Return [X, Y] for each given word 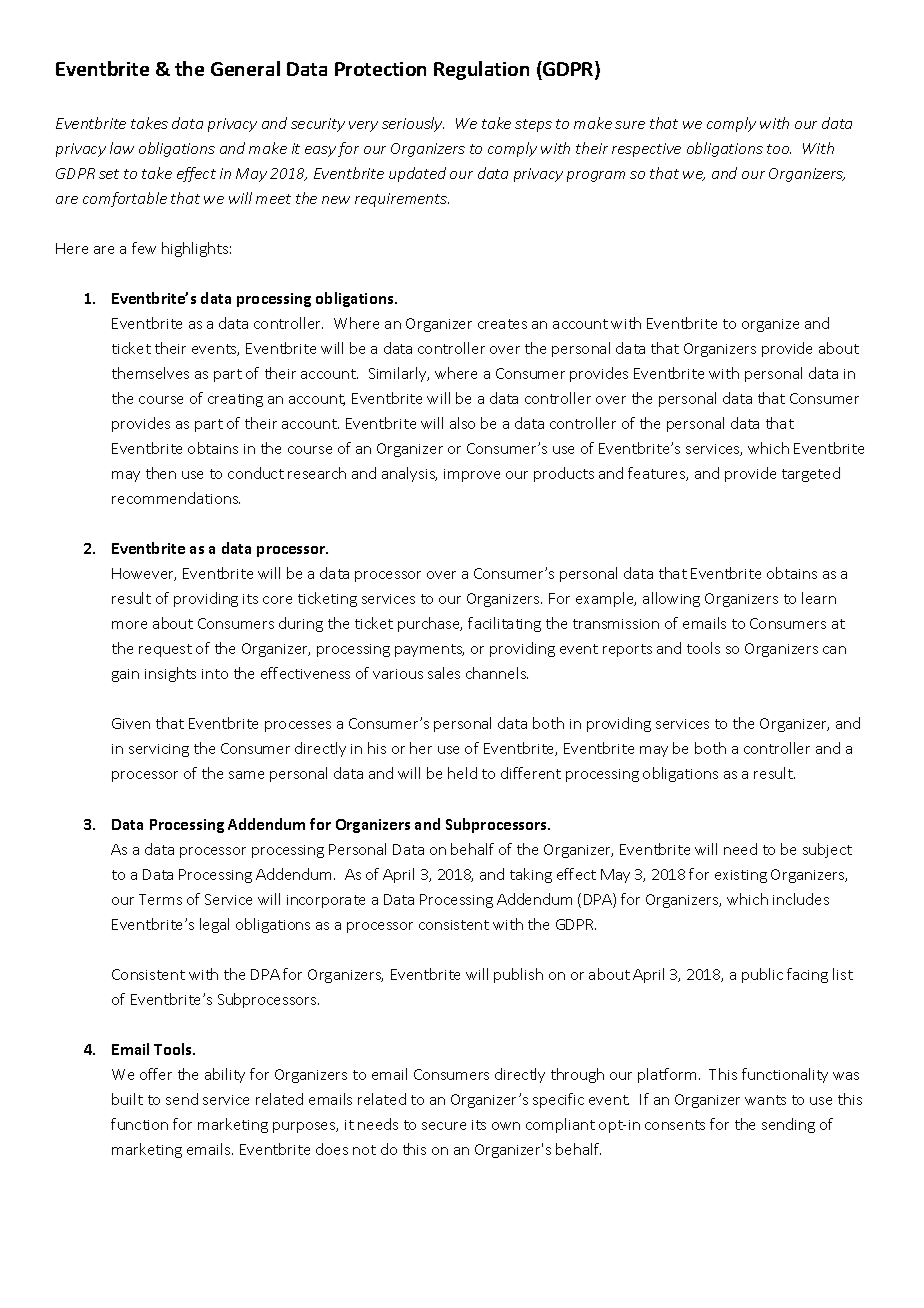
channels [497, 673]
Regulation [481, 70]
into [215, 674]
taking [531, 875]
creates [502, 324]
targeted [811, 474]
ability [225, 1075]
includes [801, 899]
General [245, 68]
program [596, 176]
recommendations [176, 498]
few [144, 248]
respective [646, 150]
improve [472, 475]
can [834, 650]
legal [214, 925]
